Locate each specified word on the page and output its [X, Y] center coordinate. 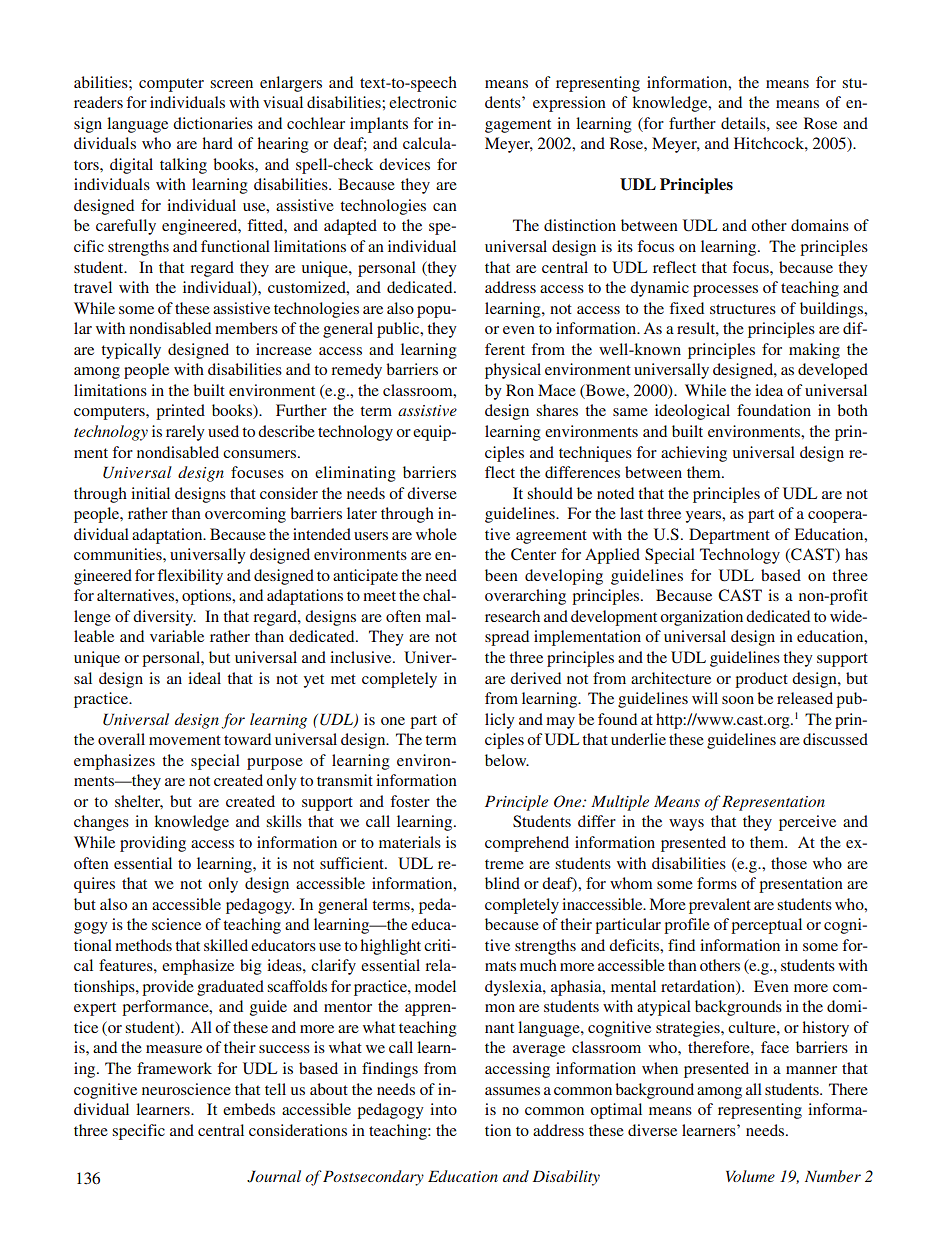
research [512, 616]
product [761, 680]
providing [153, 844]
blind [502, 883]
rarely [185, 433]
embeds [249, 1109]
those [789, 863]
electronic [422, 102]
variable [177, 636]
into [443, 1109]
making [814, 351]
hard [218, 143]
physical [513, 371]
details [744, 123]
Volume [750, 1176]
